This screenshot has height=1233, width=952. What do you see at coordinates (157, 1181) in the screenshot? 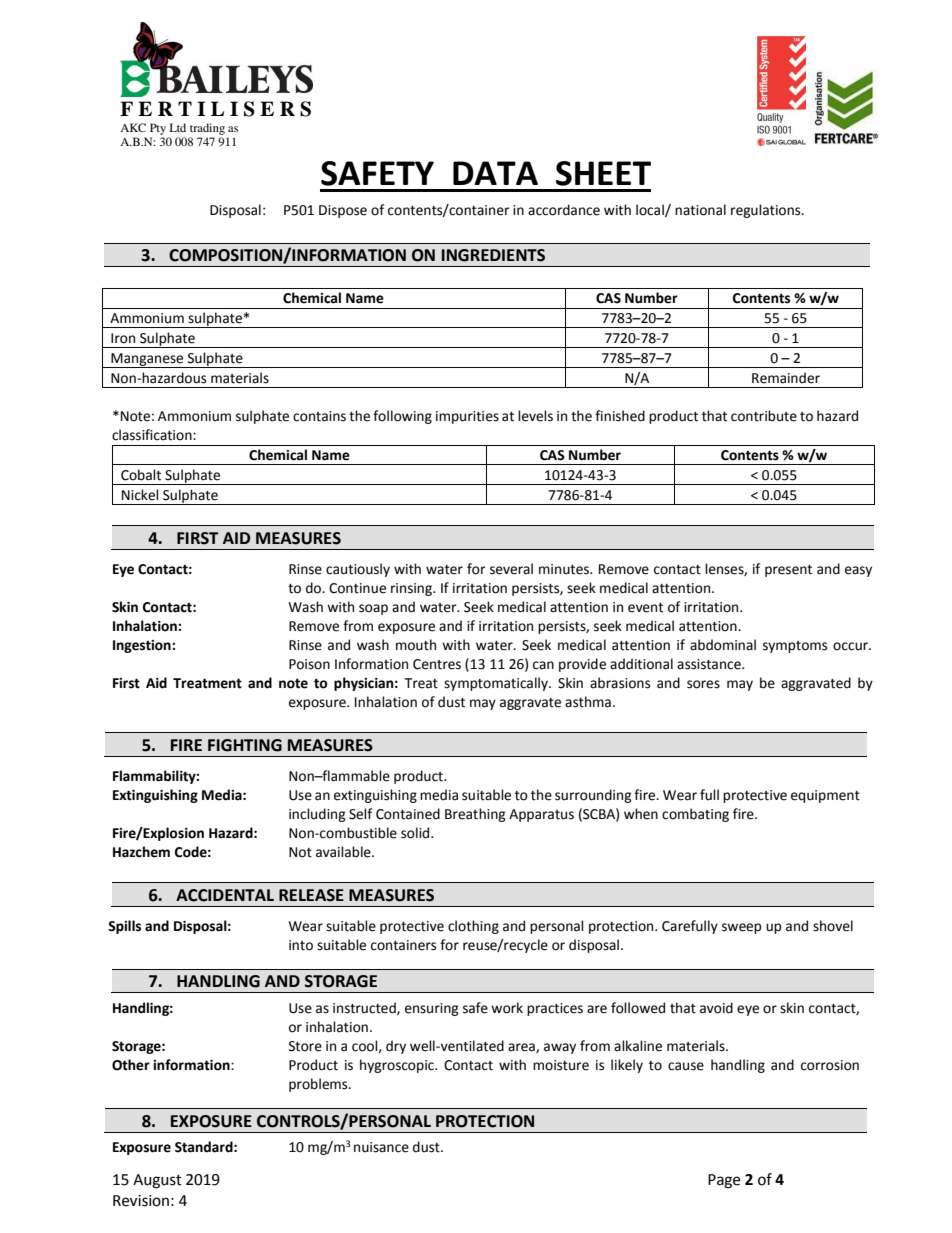
I see `August` at bounding box center [157, 1181].
